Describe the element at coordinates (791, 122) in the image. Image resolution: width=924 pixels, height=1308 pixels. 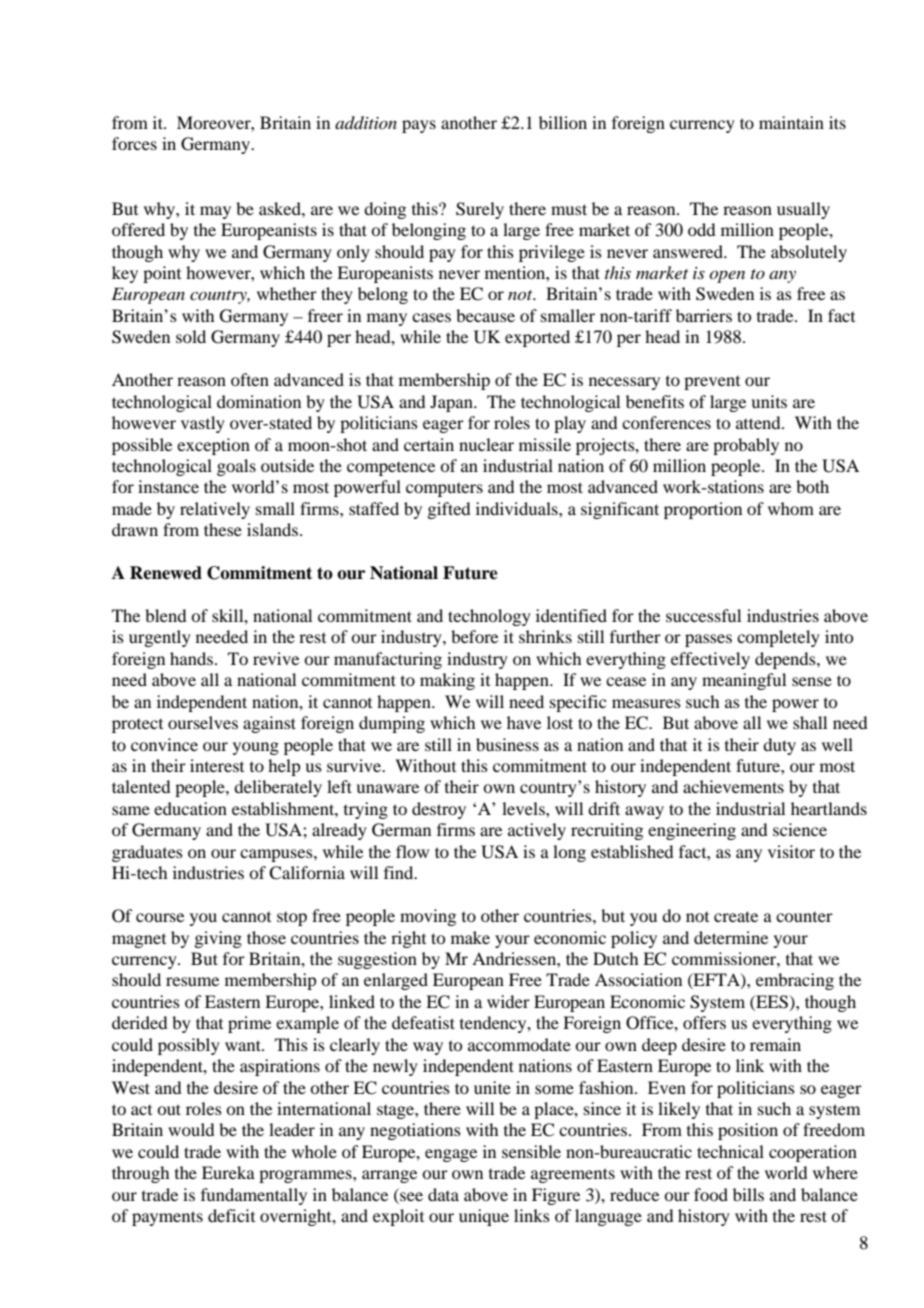
I see `maintain` at that location.
